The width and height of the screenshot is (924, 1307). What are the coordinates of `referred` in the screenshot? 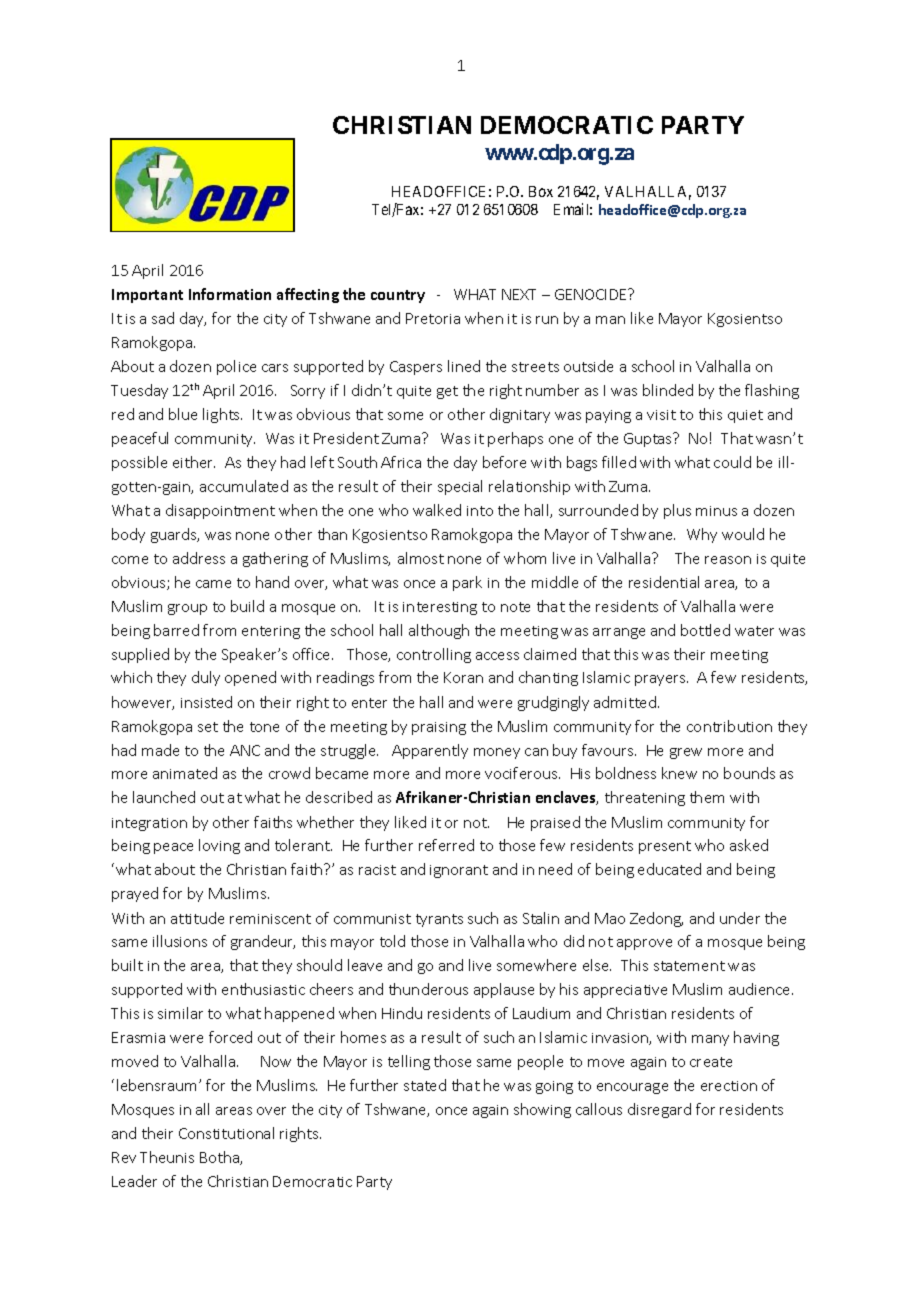 It's located at (446, 845).
